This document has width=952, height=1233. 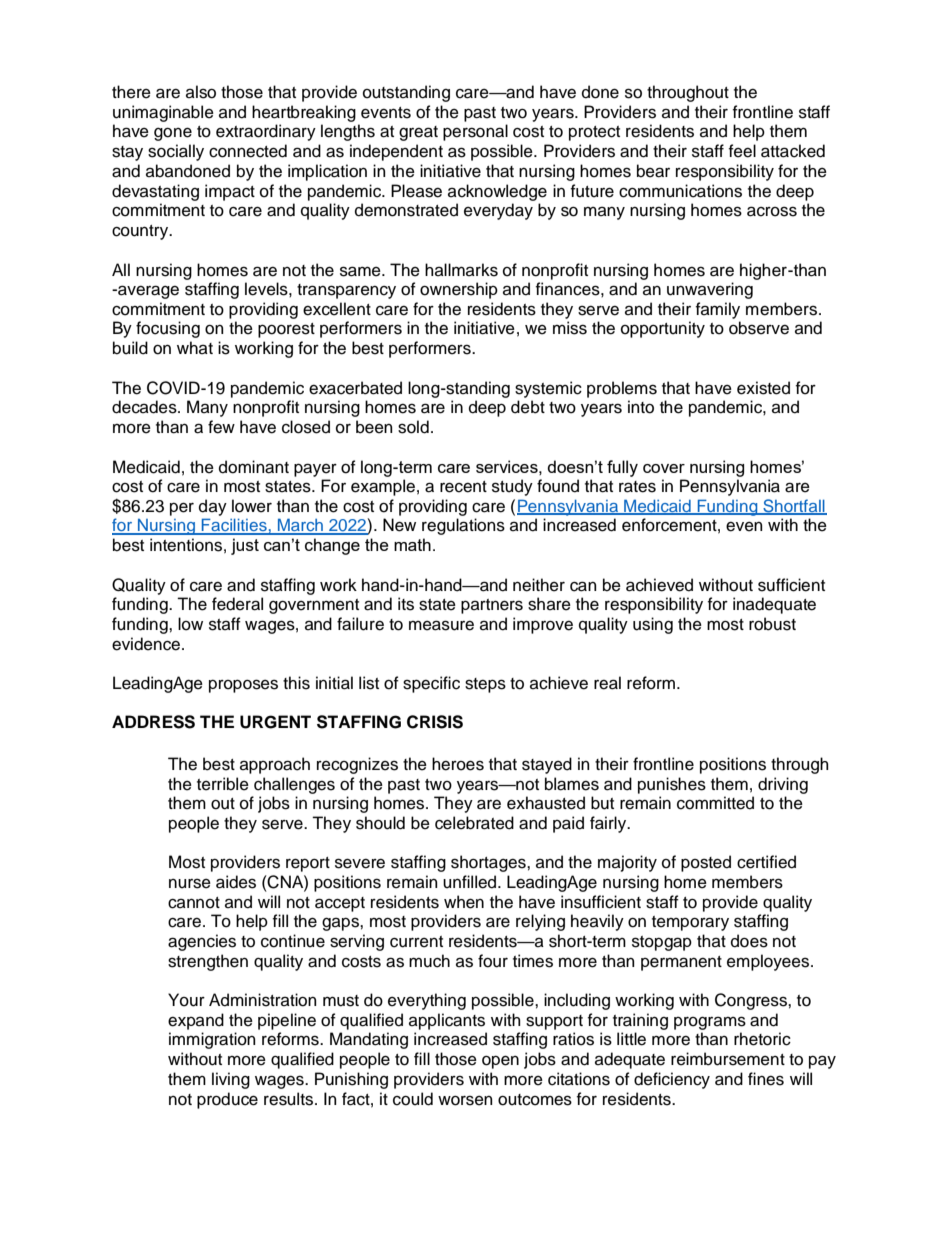 I want to click on living, so click(x=231, y=1080).
